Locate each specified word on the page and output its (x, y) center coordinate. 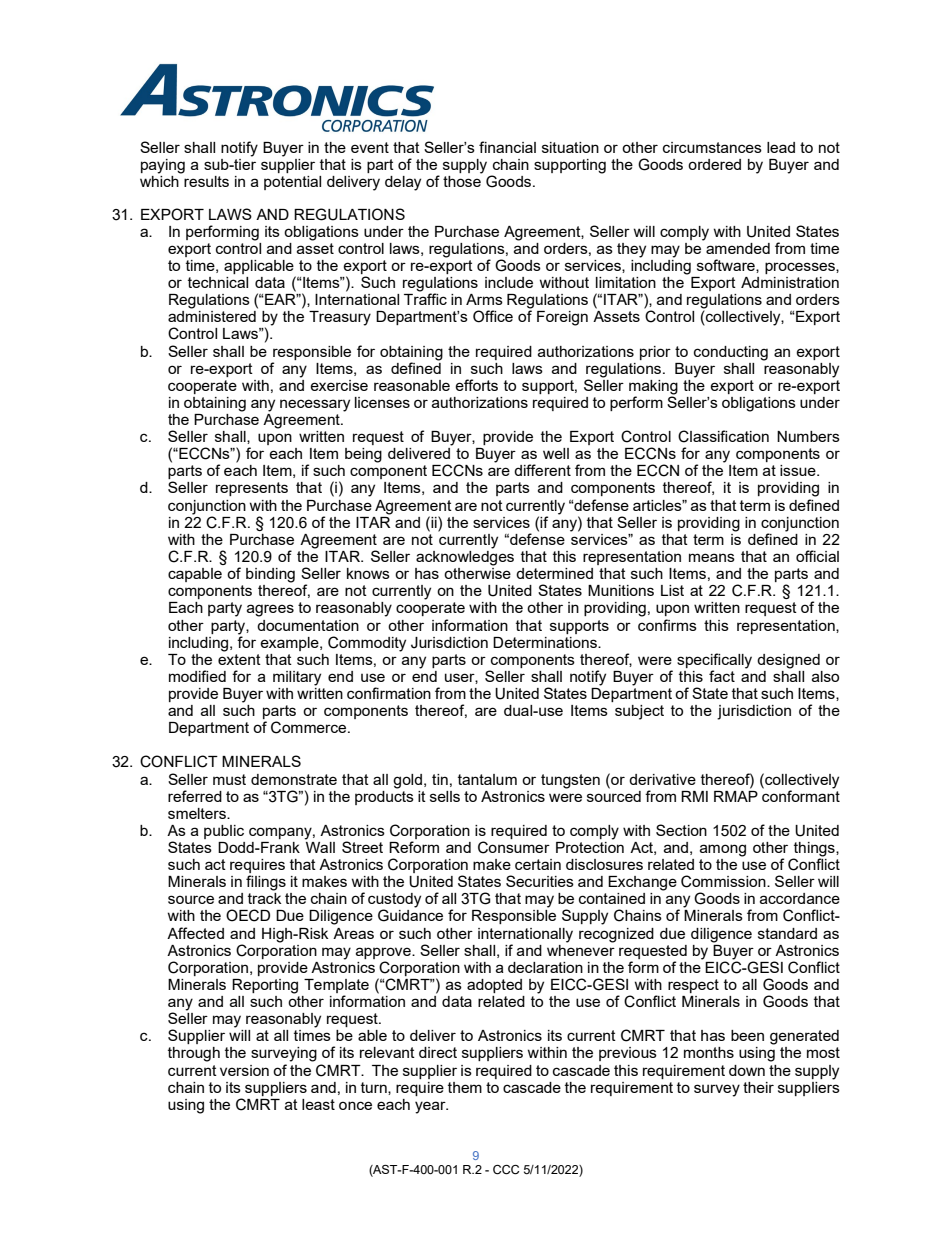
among (723, 850)
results (206, 181)
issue (799, 470)
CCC (506, 1170)
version (244, 1070)
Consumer (514, 847)
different (542, 470)
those (462, 180)
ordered (714, 164)
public (224, 832)
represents (252, 489)
